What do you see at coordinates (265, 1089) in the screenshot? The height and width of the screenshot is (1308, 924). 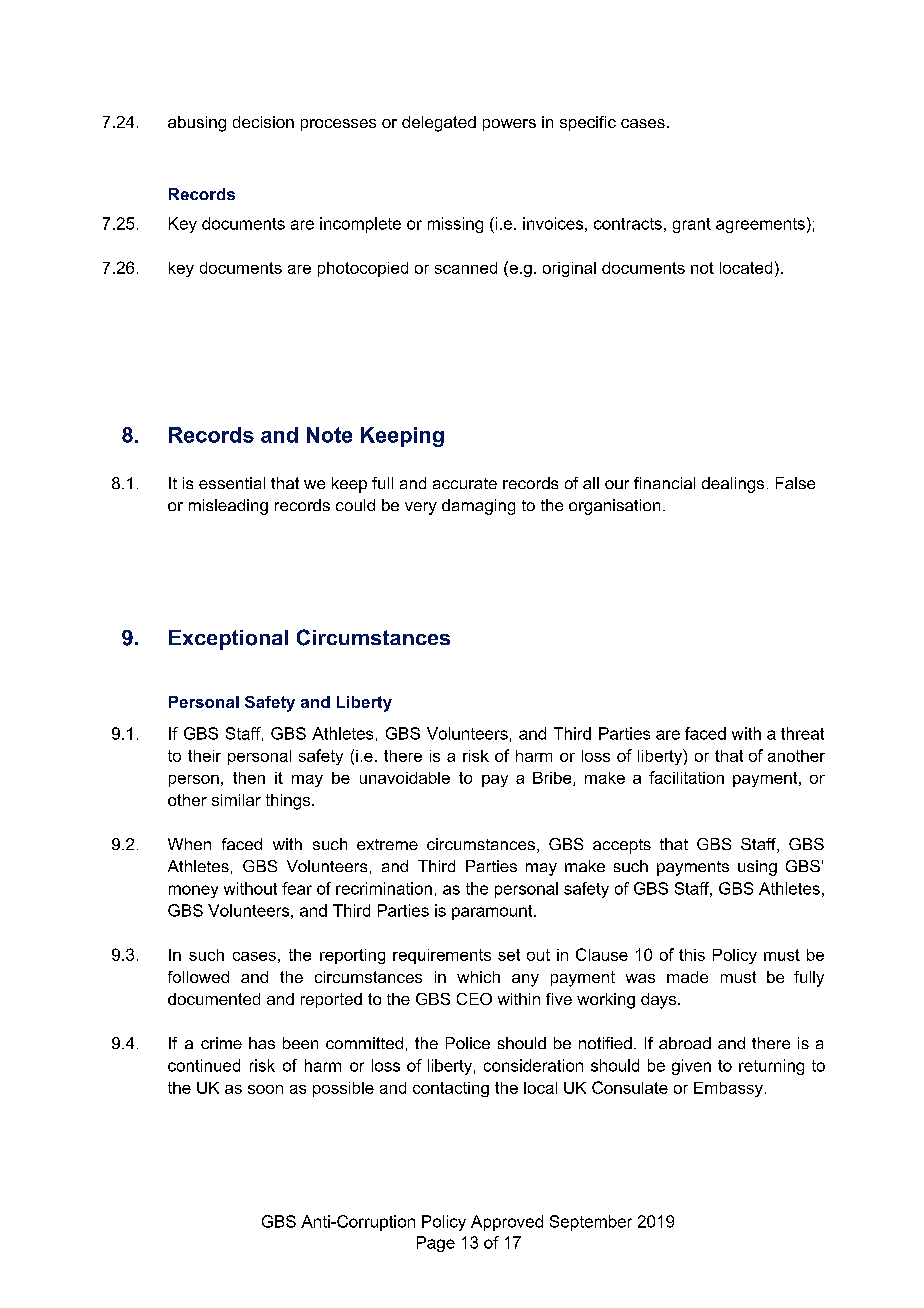 I see `soon` at bounding box center [265, 1089].
